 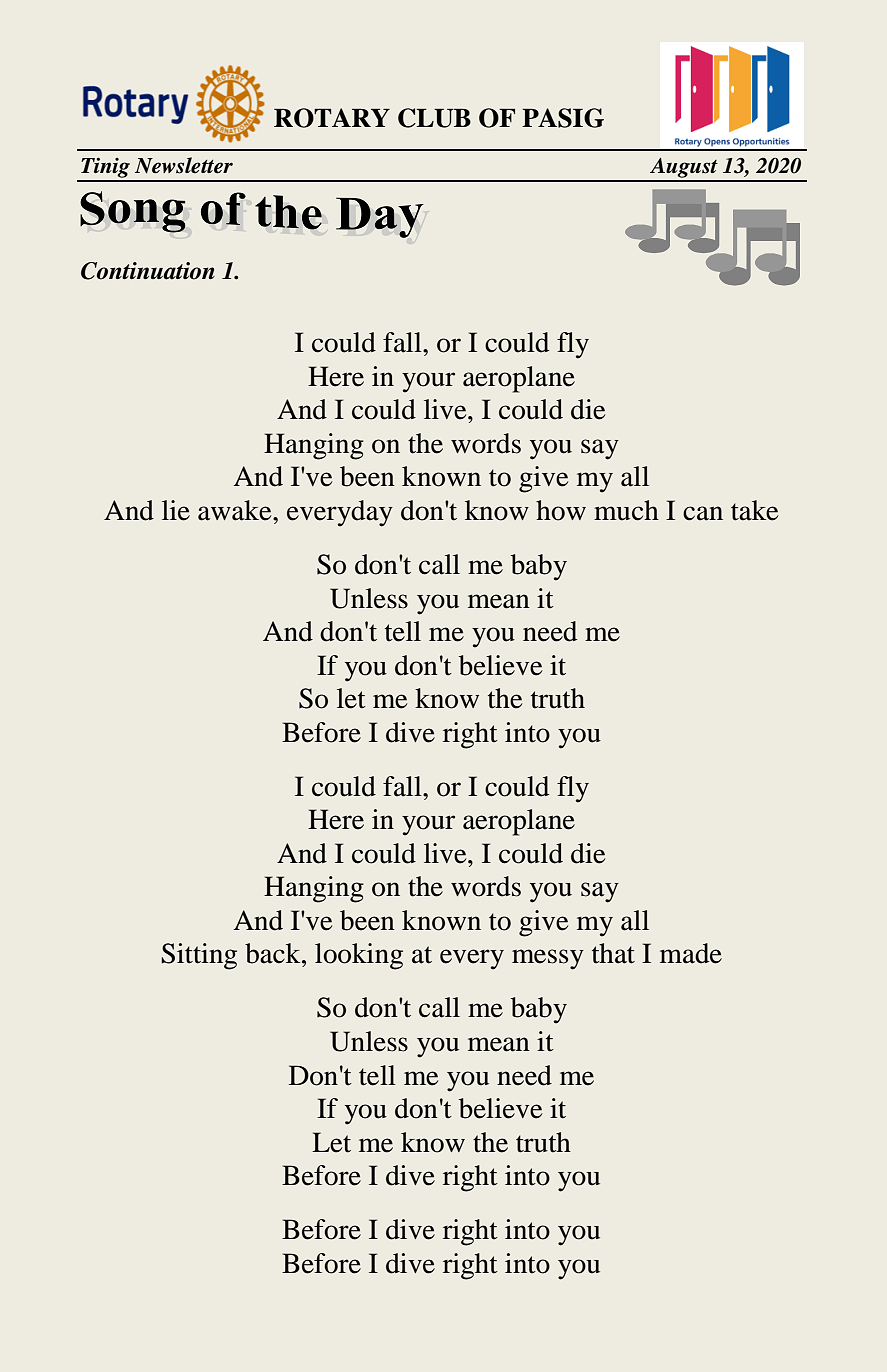 I want to click on made, so click(x=691, y=953).
